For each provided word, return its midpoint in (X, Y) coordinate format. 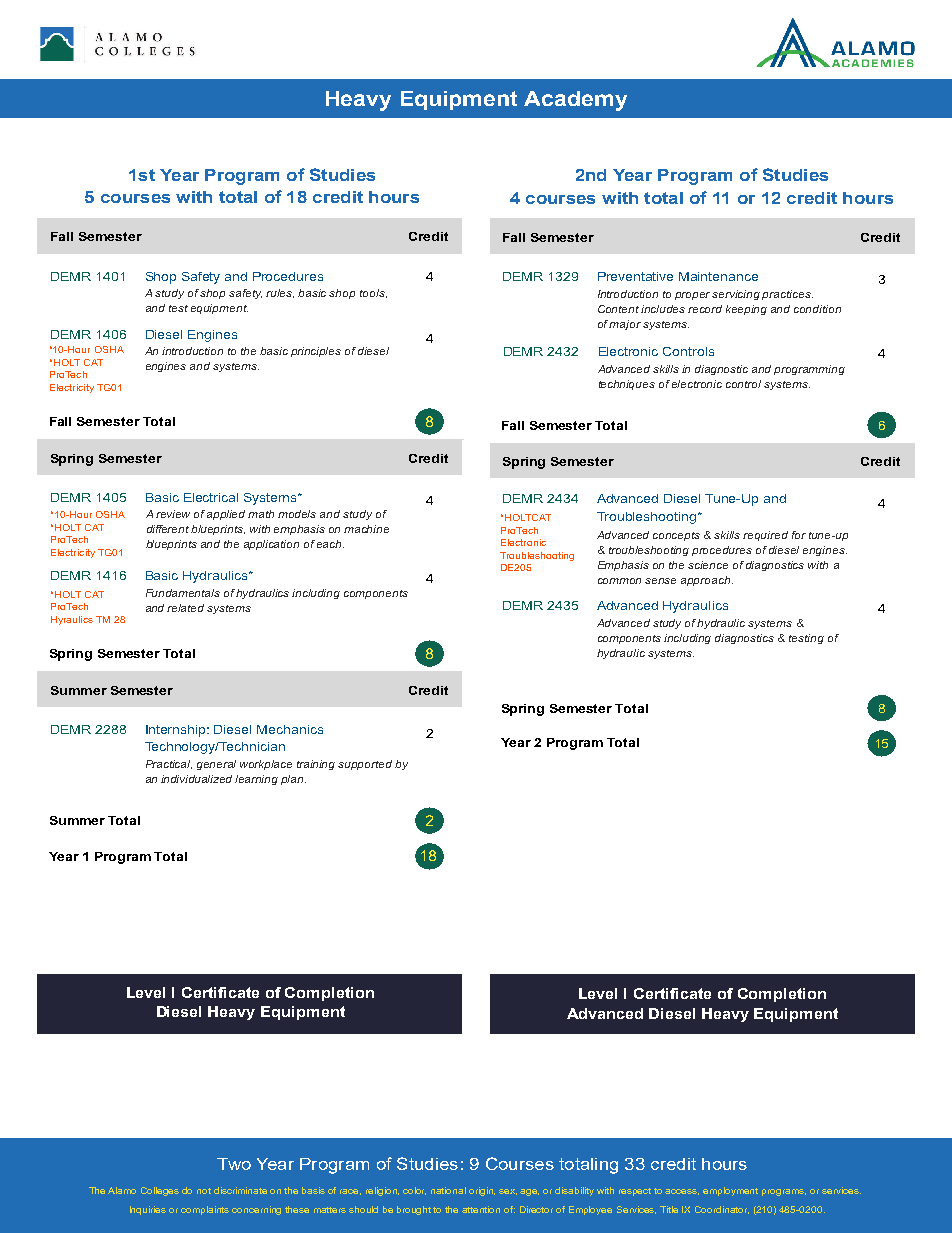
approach (707, 581)
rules (280, 293)
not (204, 1191)
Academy (575, 101)
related (185, 608)
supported (365, 765)
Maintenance (718, 276)
